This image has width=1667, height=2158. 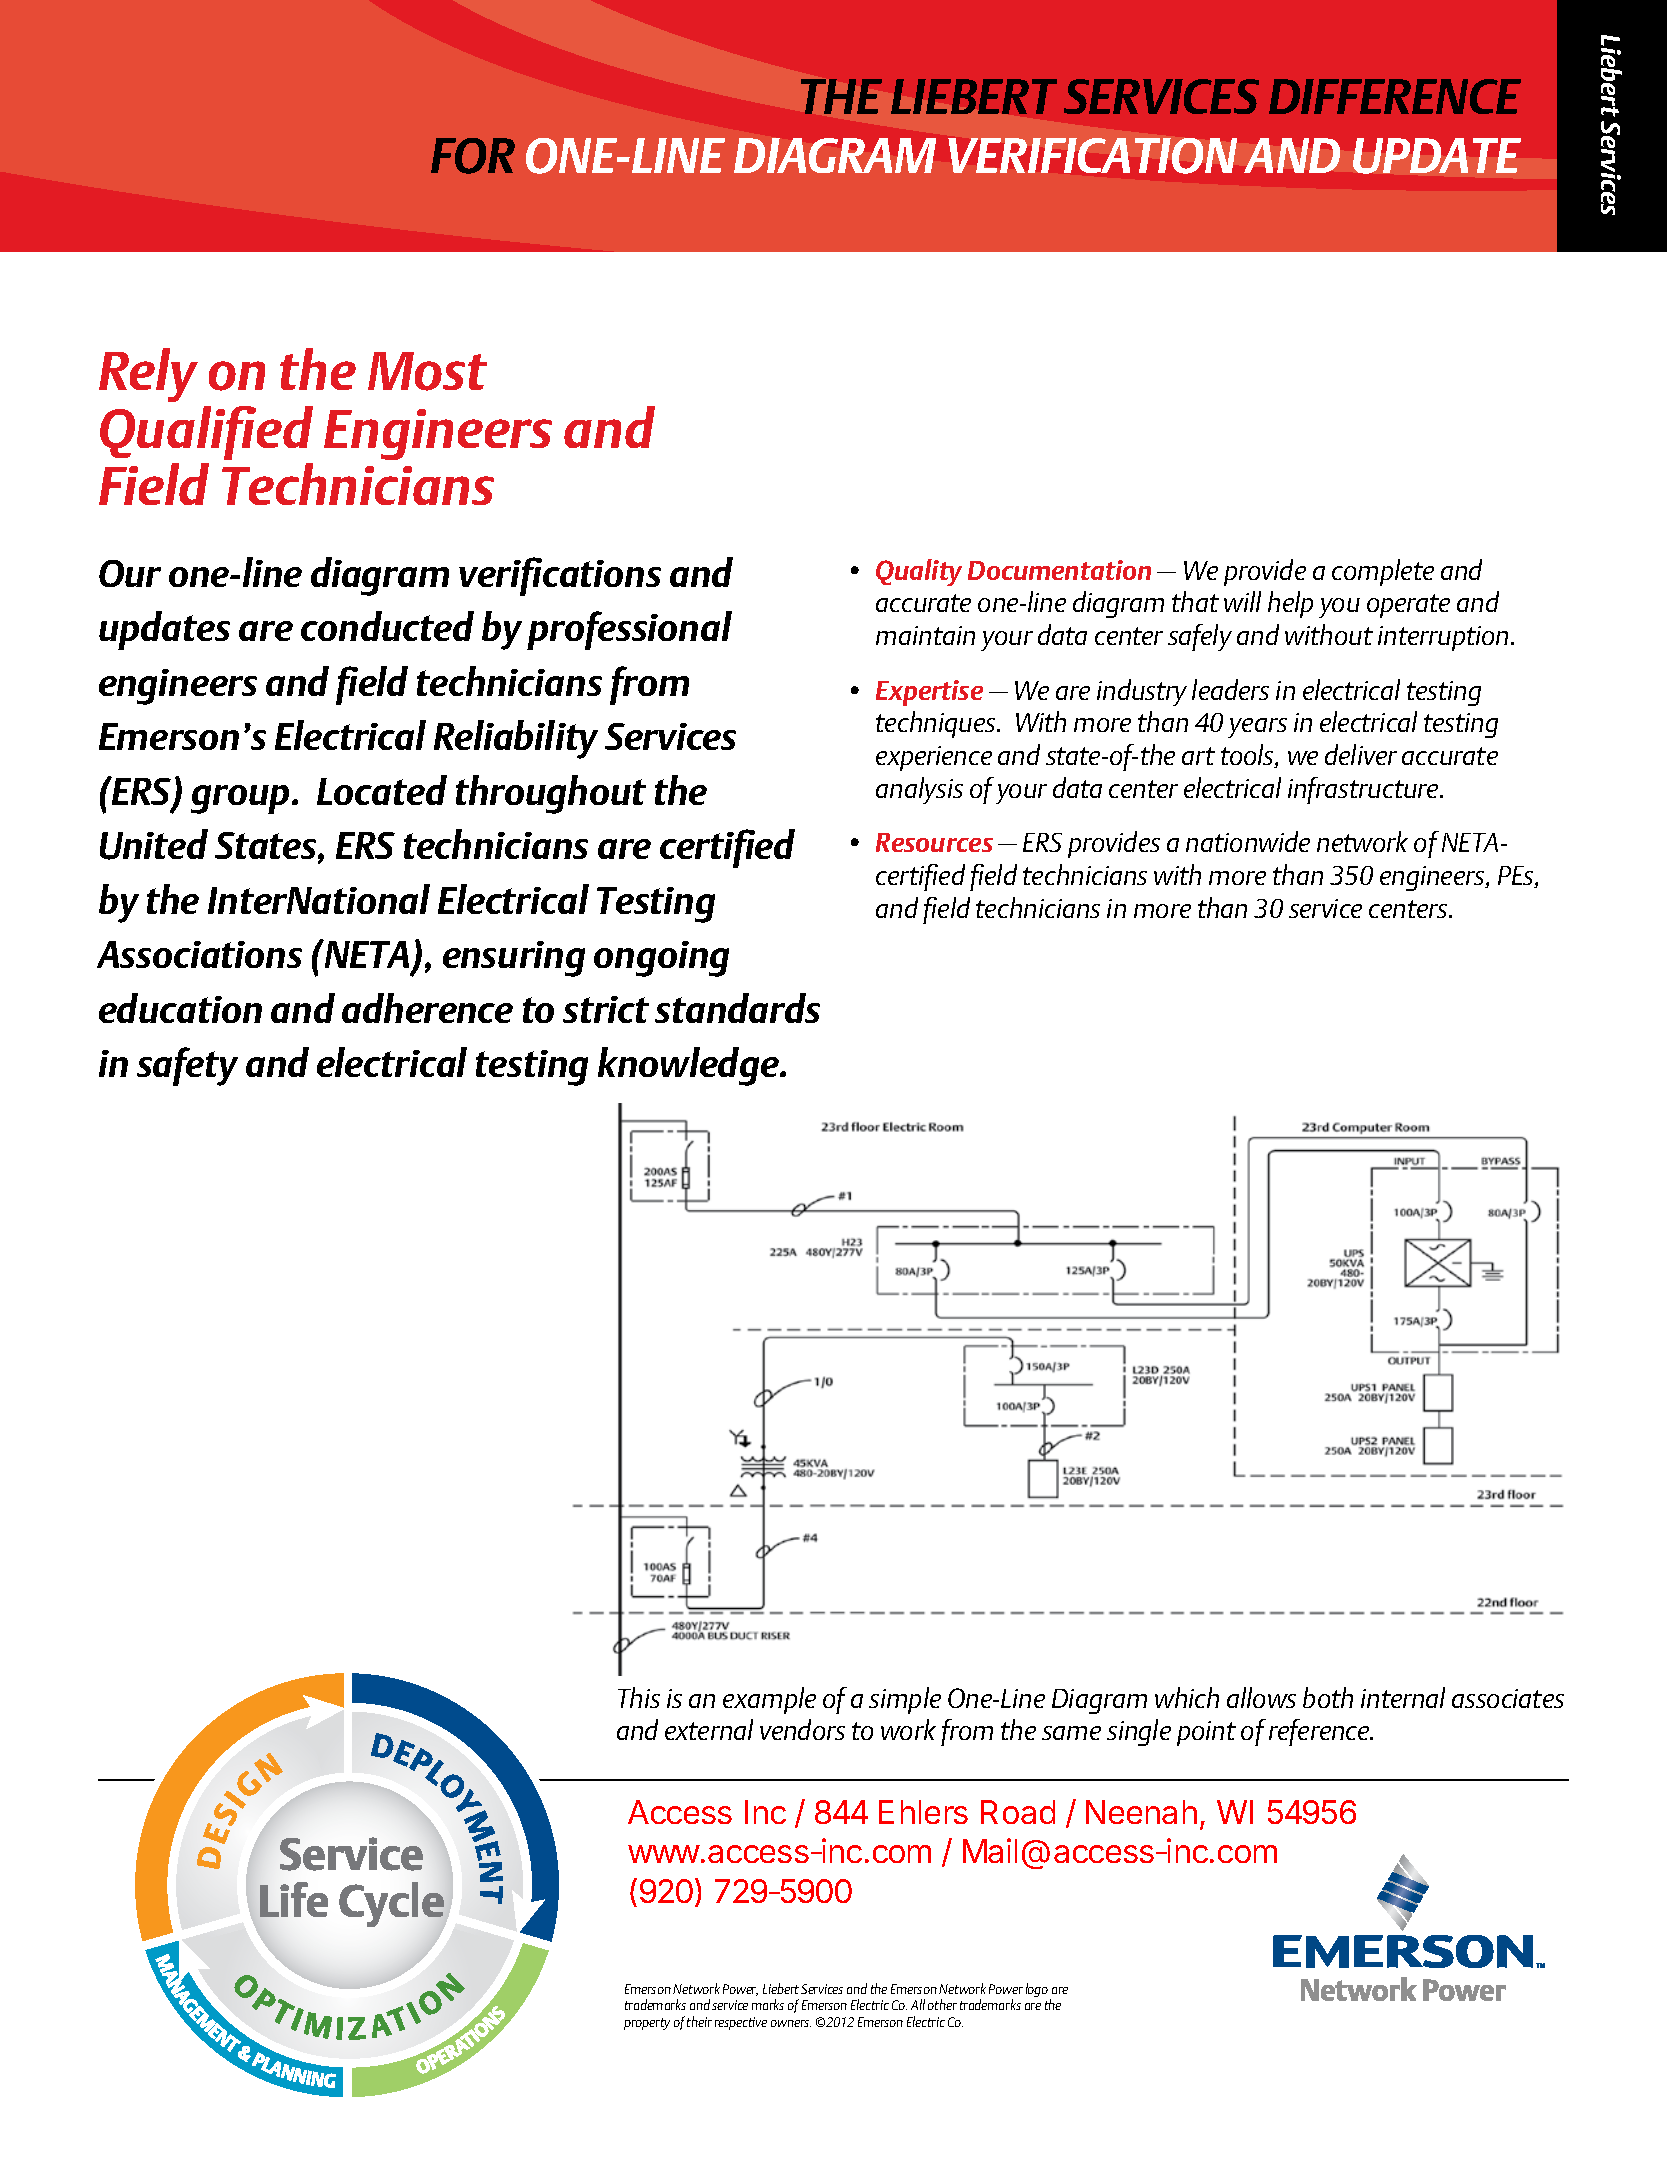 What do you see at coordinates (473, 156) in the image?
I see `FOR` at bounding box center [473, 156].
